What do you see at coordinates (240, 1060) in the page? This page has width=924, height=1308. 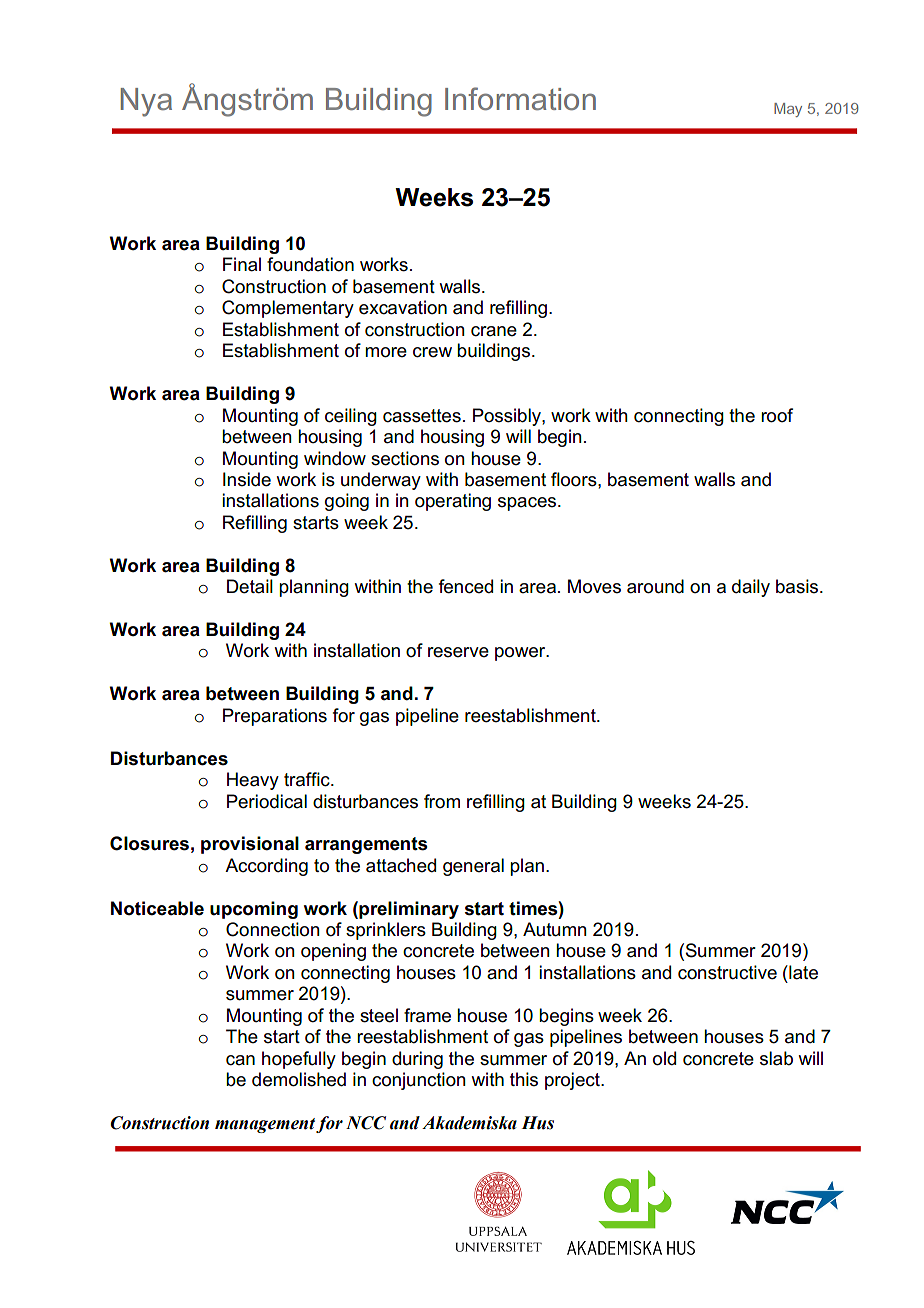 I see `can` at bounding box center [240, 1060].
